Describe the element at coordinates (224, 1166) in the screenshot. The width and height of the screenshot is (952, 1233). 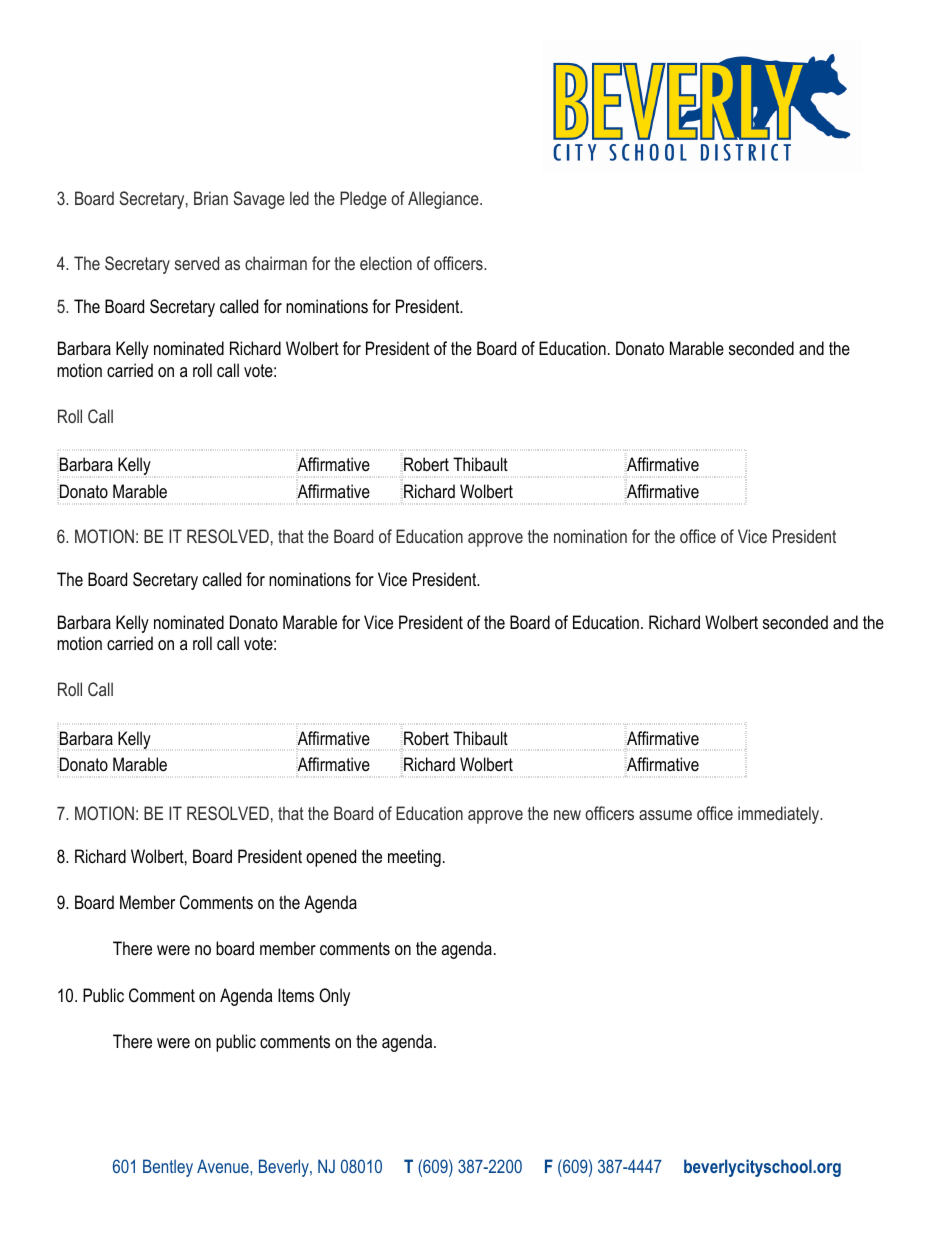
I see `Avenue` at that location.
